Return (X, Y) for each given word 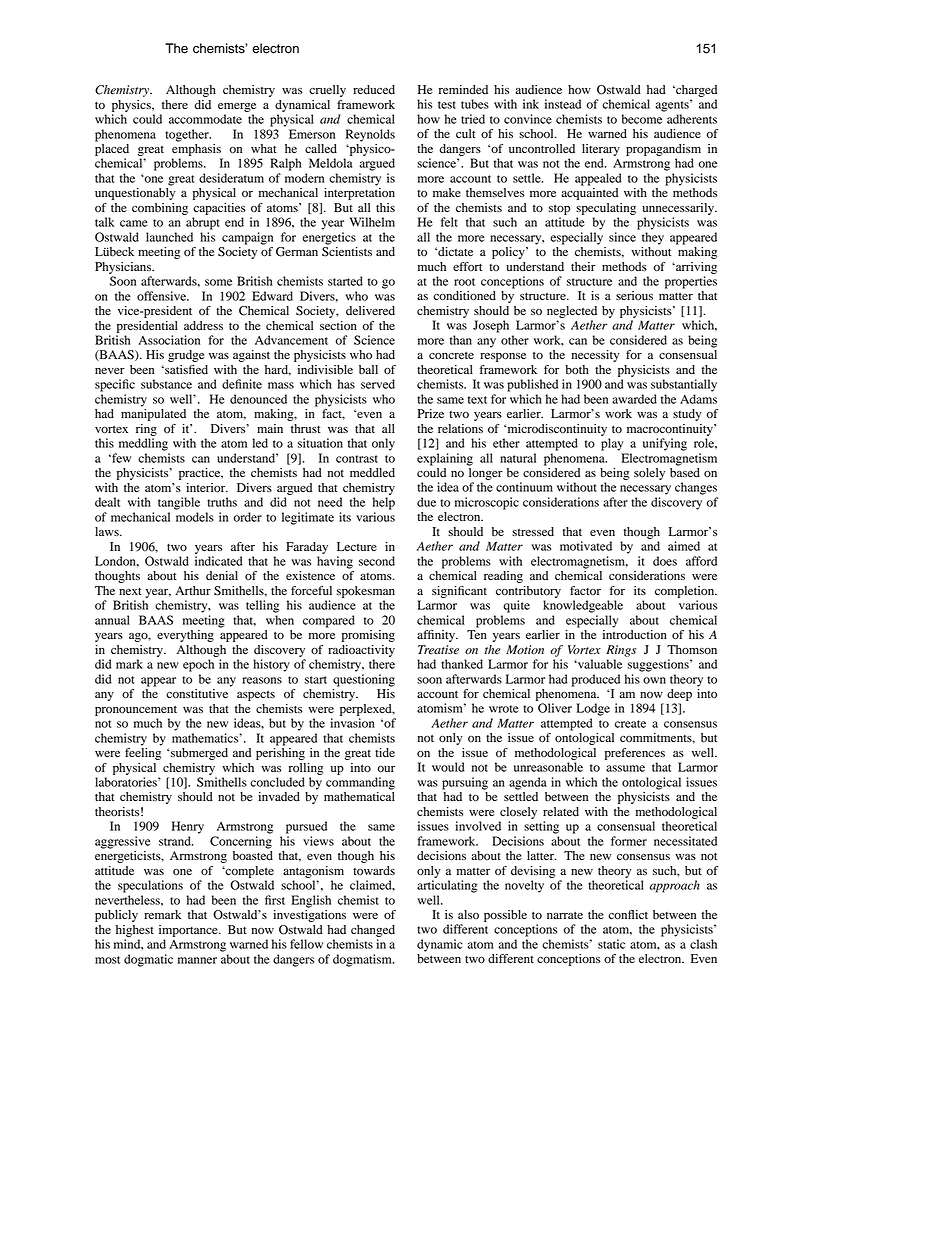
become (642, 119)
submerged (199, 754)
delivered (370, 311)
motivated (586, 546)
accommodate (205, 119)
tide (385, 753)
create (630, 724)
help (383, 503)
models (195, 517)
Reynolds (370, 135)
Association (169, 340)
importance (189, 931)
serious (634, 296)
